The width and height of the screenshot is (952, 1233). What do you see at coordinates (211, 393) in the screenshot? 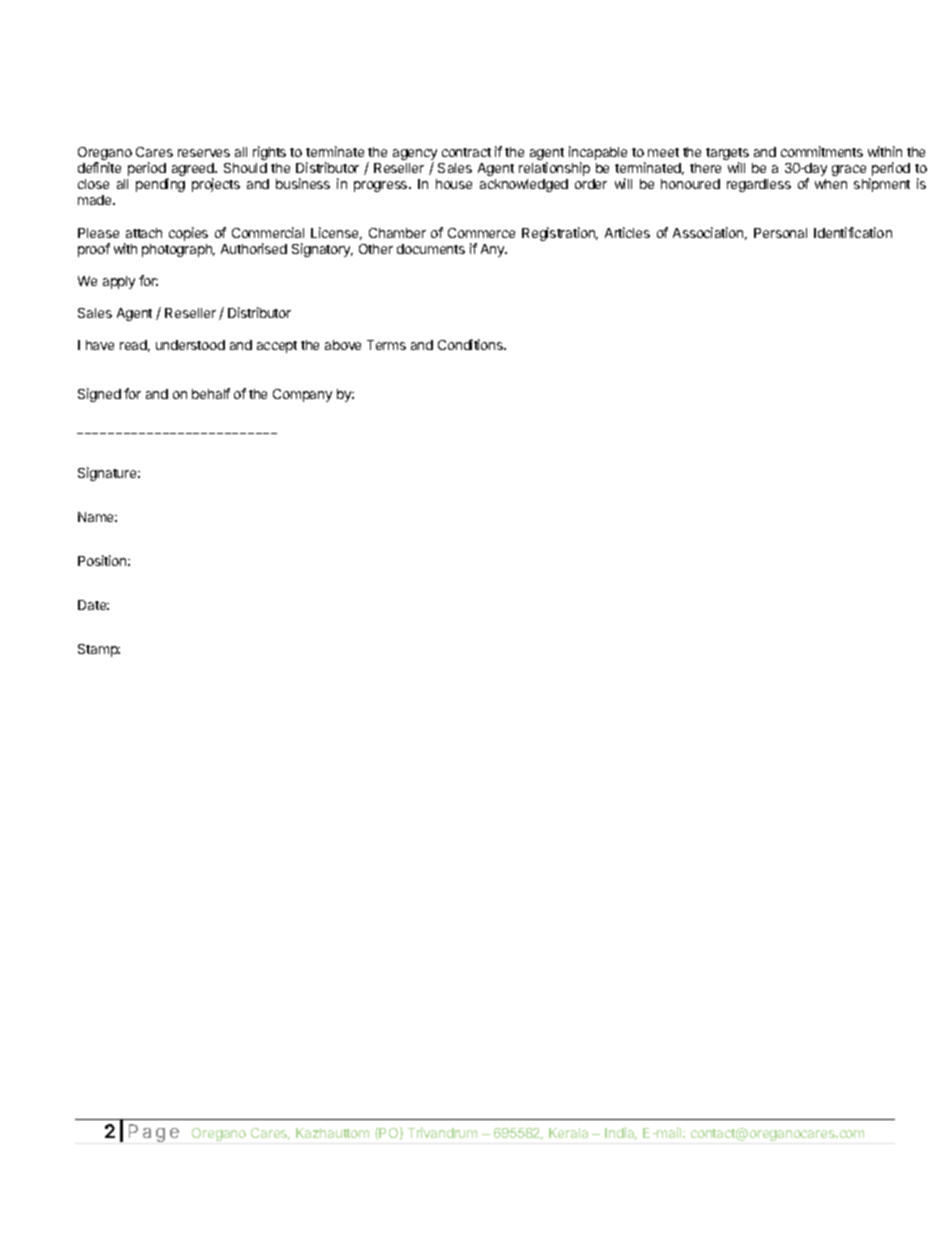
I see `behalf` at bounding box center [211, 393].
